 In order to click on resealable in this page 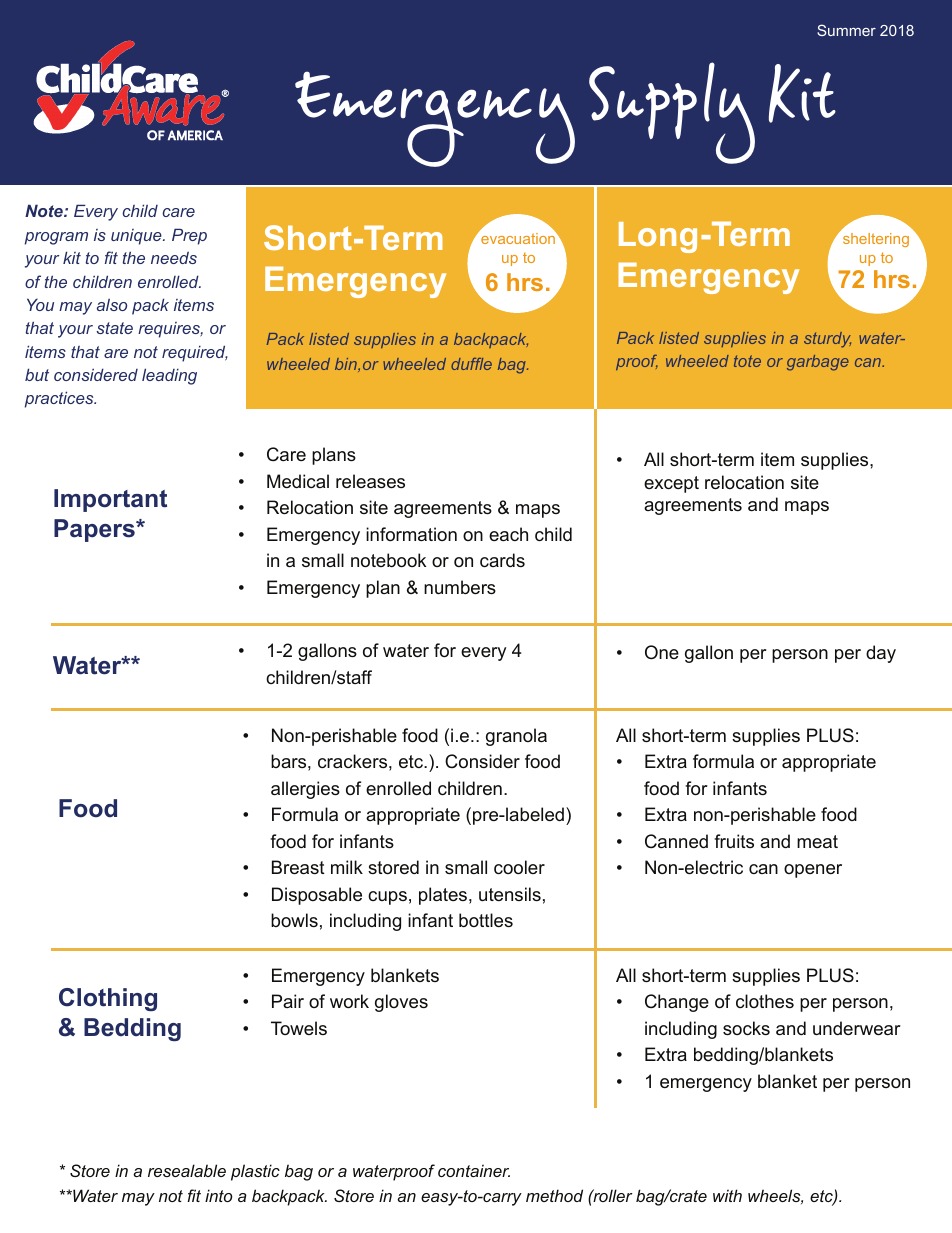, I will do `click(187, 1170)`.
